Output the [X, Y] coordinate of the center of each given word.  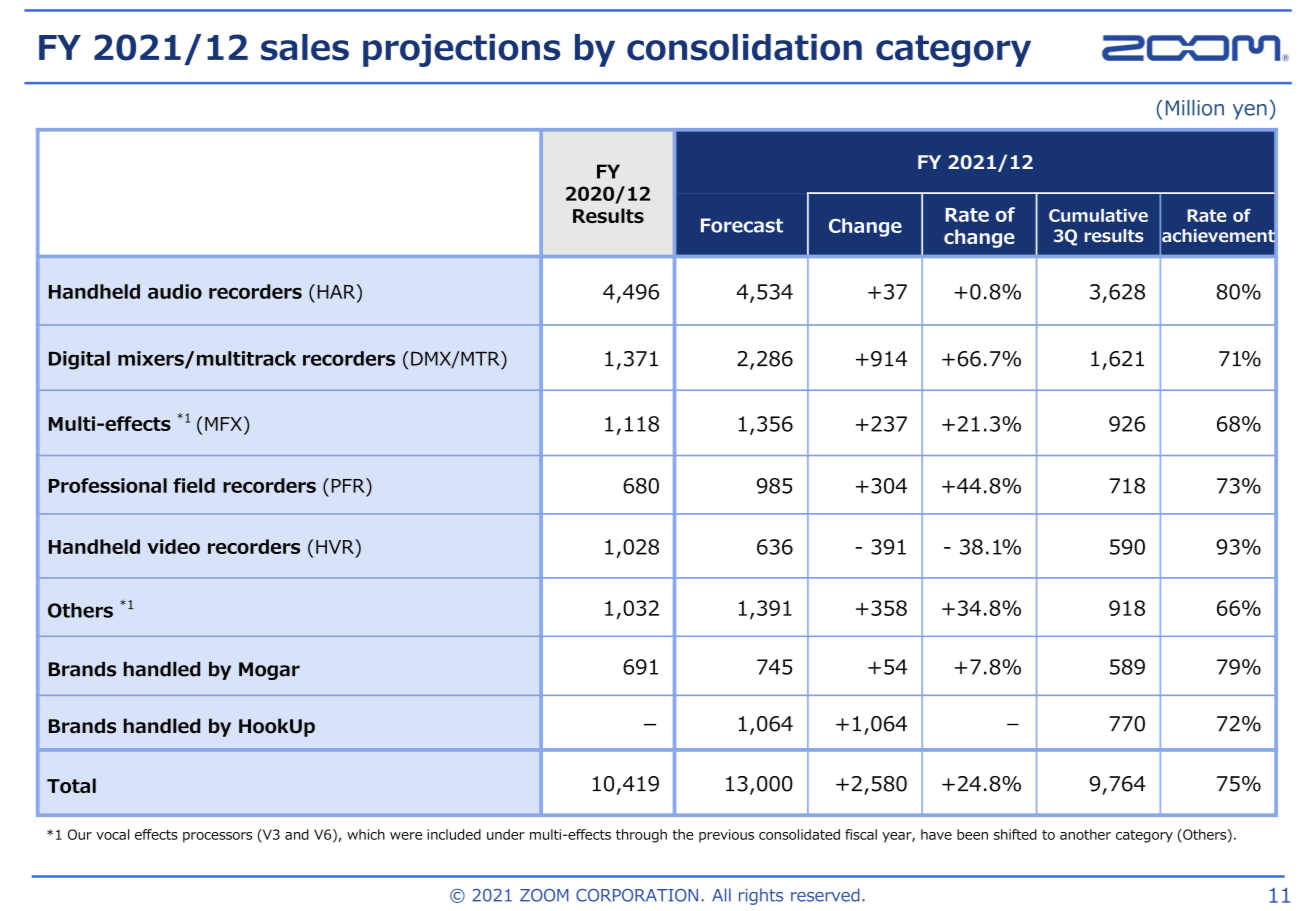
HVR [336, 546]
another [1085, 834]
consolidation [744, 47]
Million [1195, 108]
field [194, 485]
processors [217, 837]
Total [71, 785]
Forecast [742, 225]
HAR [338, 291]
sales [305, 47]
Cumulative [1098, 215]
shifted [1015, 834]
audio [175, 291]
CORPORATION [637, 895]
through [641, 836]
